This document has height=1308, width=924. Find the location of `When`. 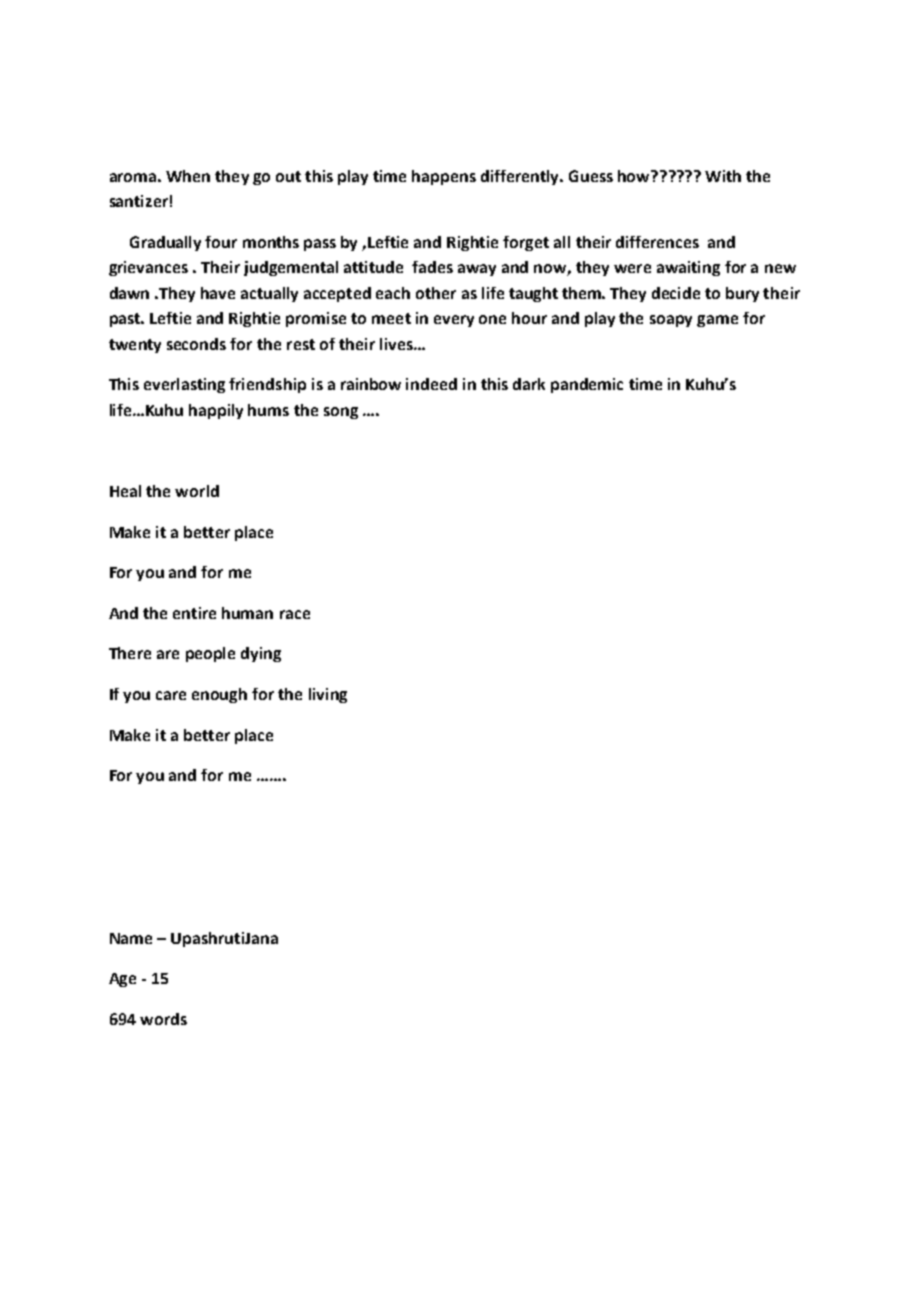

When is located at coordinates (188, 176).
